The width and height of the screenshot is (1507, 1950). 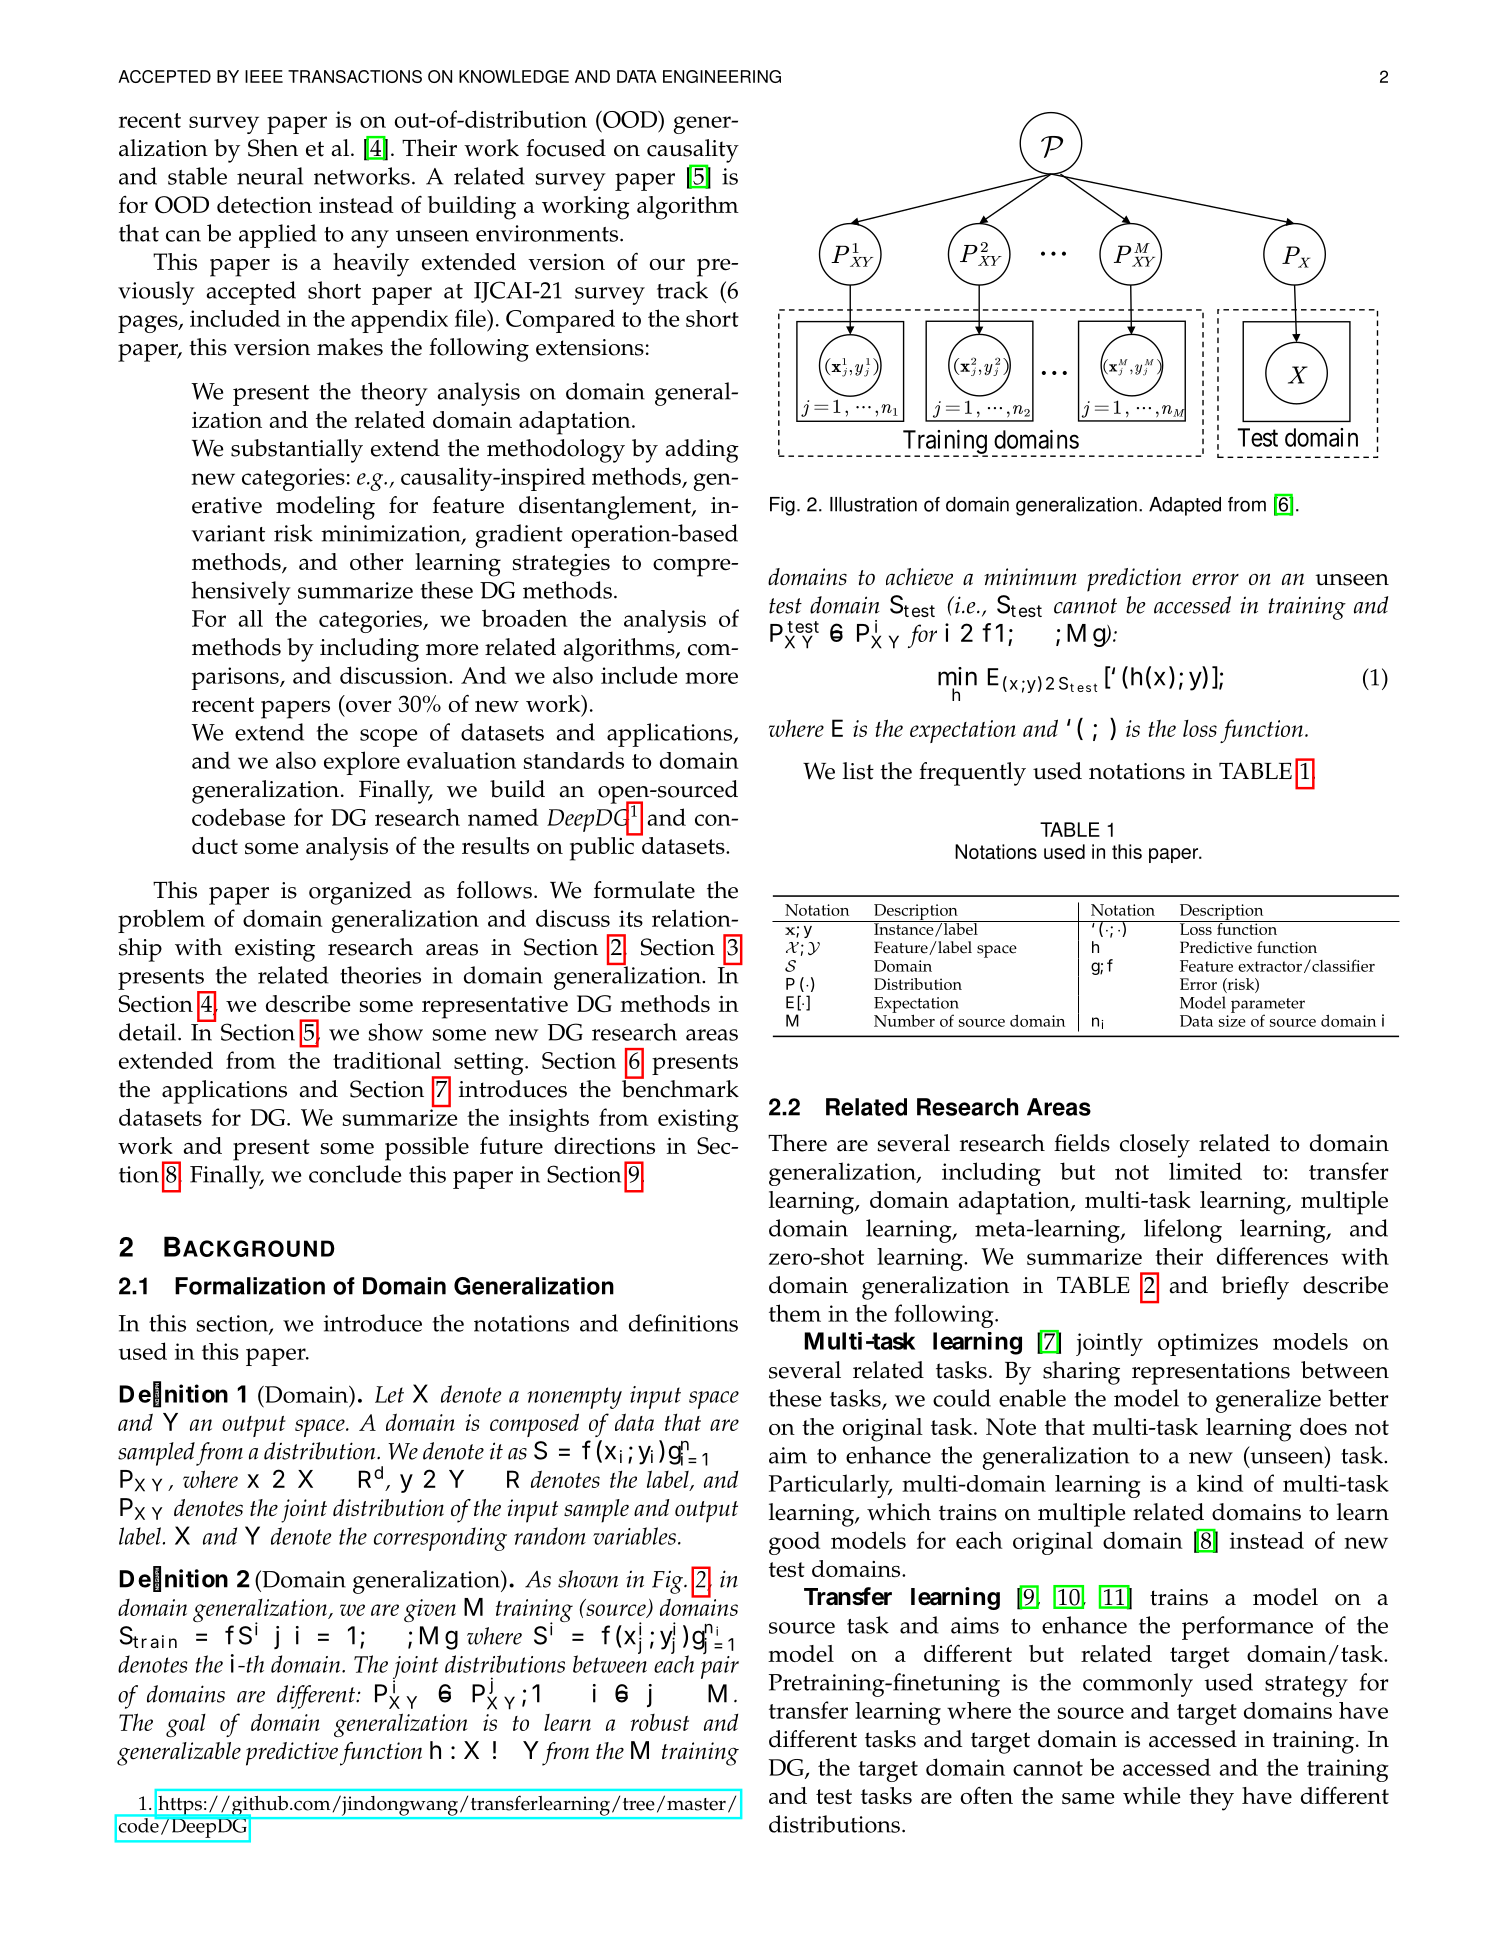 I want to click on they, so click(x=1211, y=1799).
